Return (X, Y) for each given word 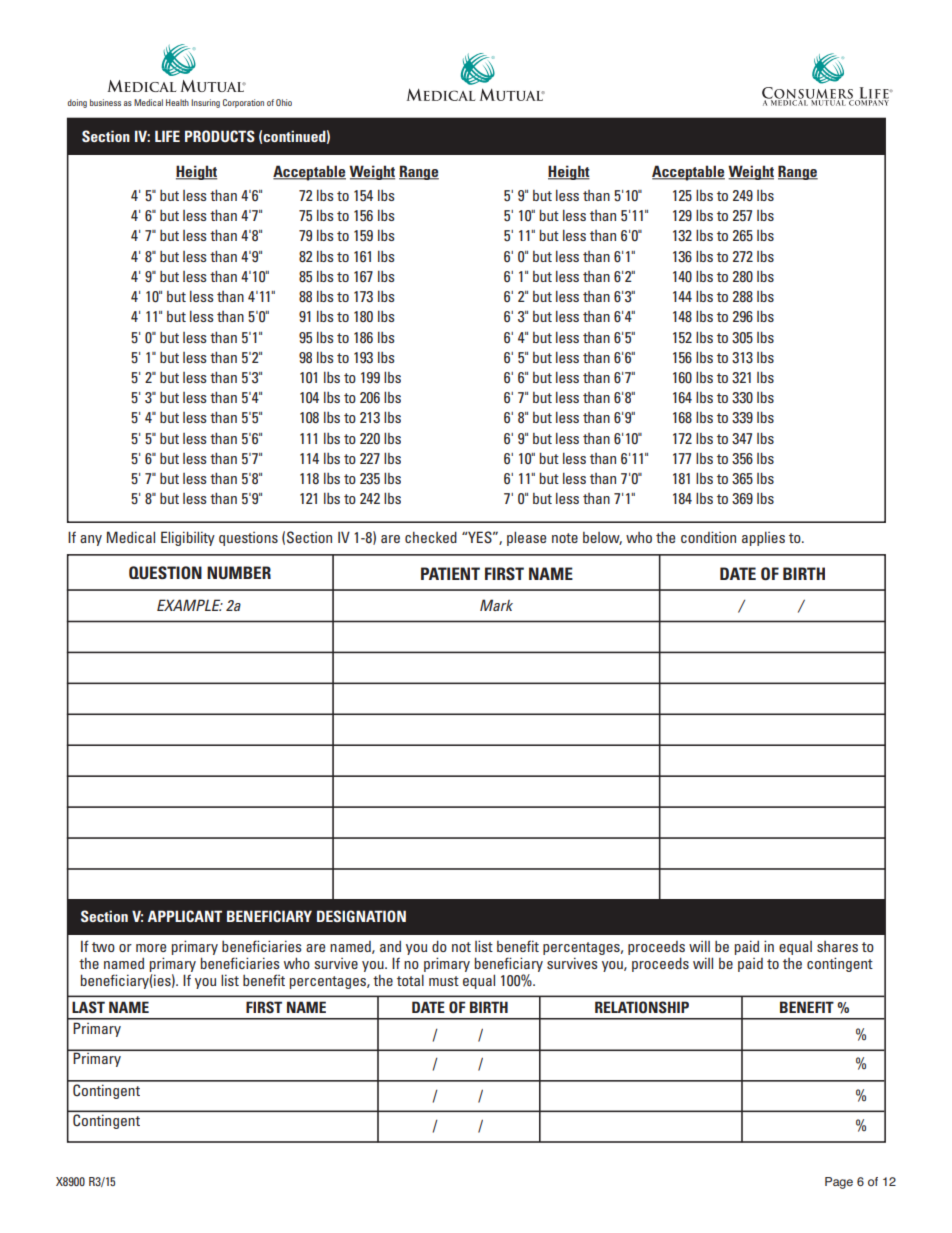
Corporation (243, 103)
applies (763, 538)
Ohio (284, 102)
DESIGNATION (361, 916)
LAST (88, 1007)
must (444, 981)
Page (839, 1183)
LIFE (167, 136)
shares (837, 946)
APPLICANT (185, 916)
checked (431, 537)
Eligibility (188, 538)
